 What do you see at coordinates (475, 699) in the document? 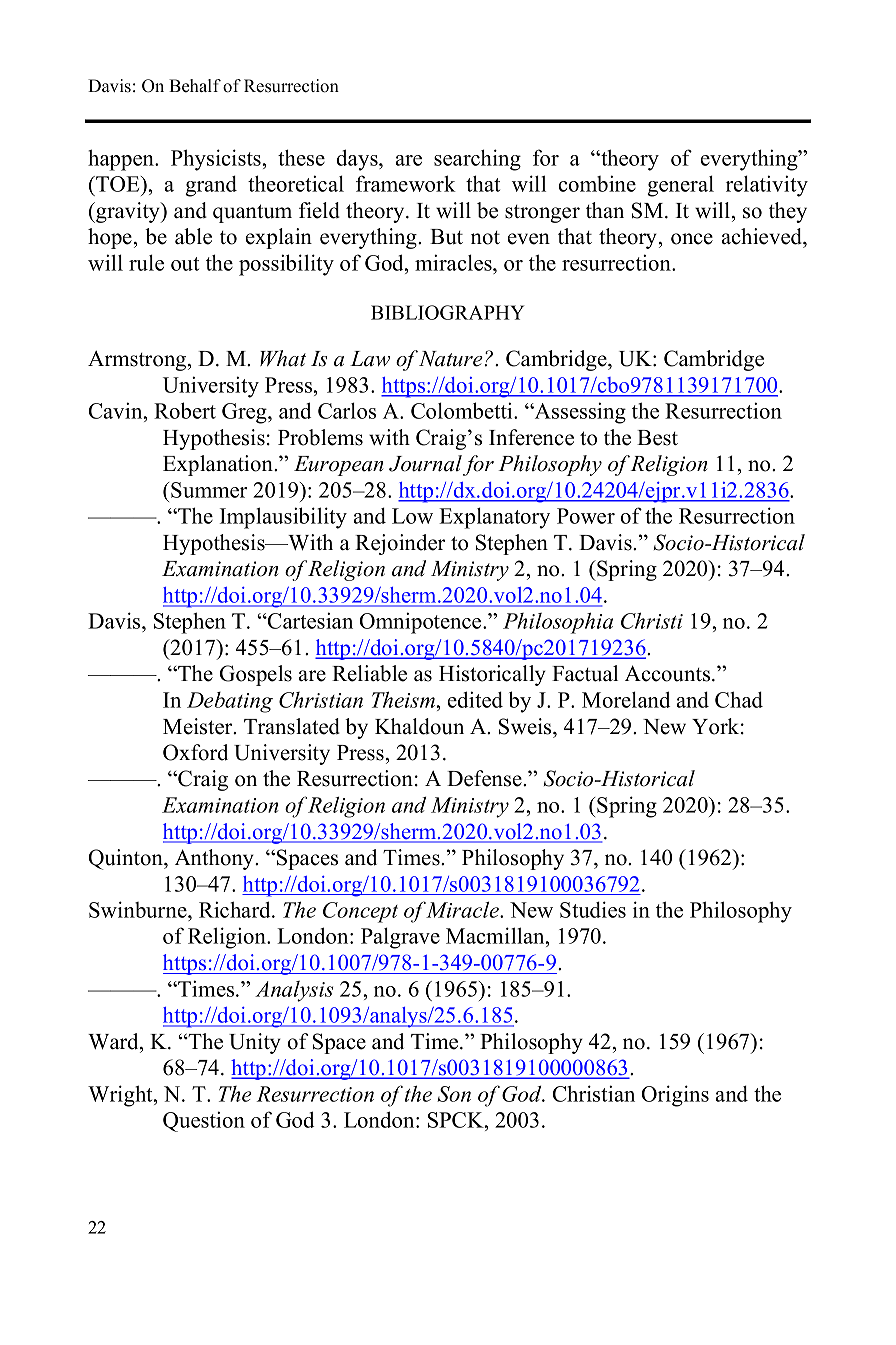
I see `edited` at bounding box center [475, 699].
